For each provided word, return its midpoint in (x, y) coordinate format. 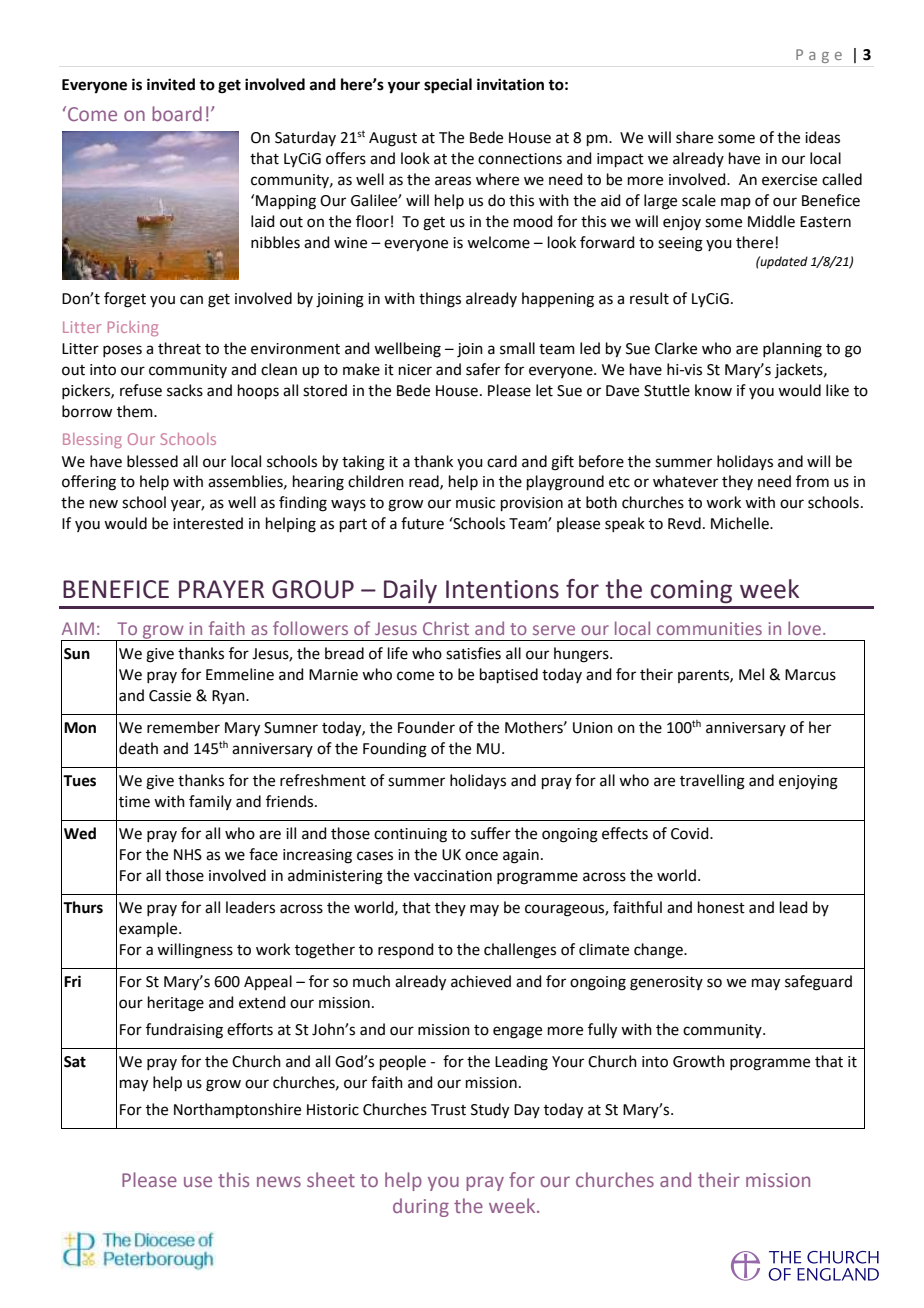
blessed (152, 461)
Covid (691, 833)
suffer (491, 833)
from (812, 481)
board (177, 113)
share (694, 137)
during (421, 1207)
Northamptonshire (237, 1110)
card (502, 461)
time (134, 802)
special (448, 86)
